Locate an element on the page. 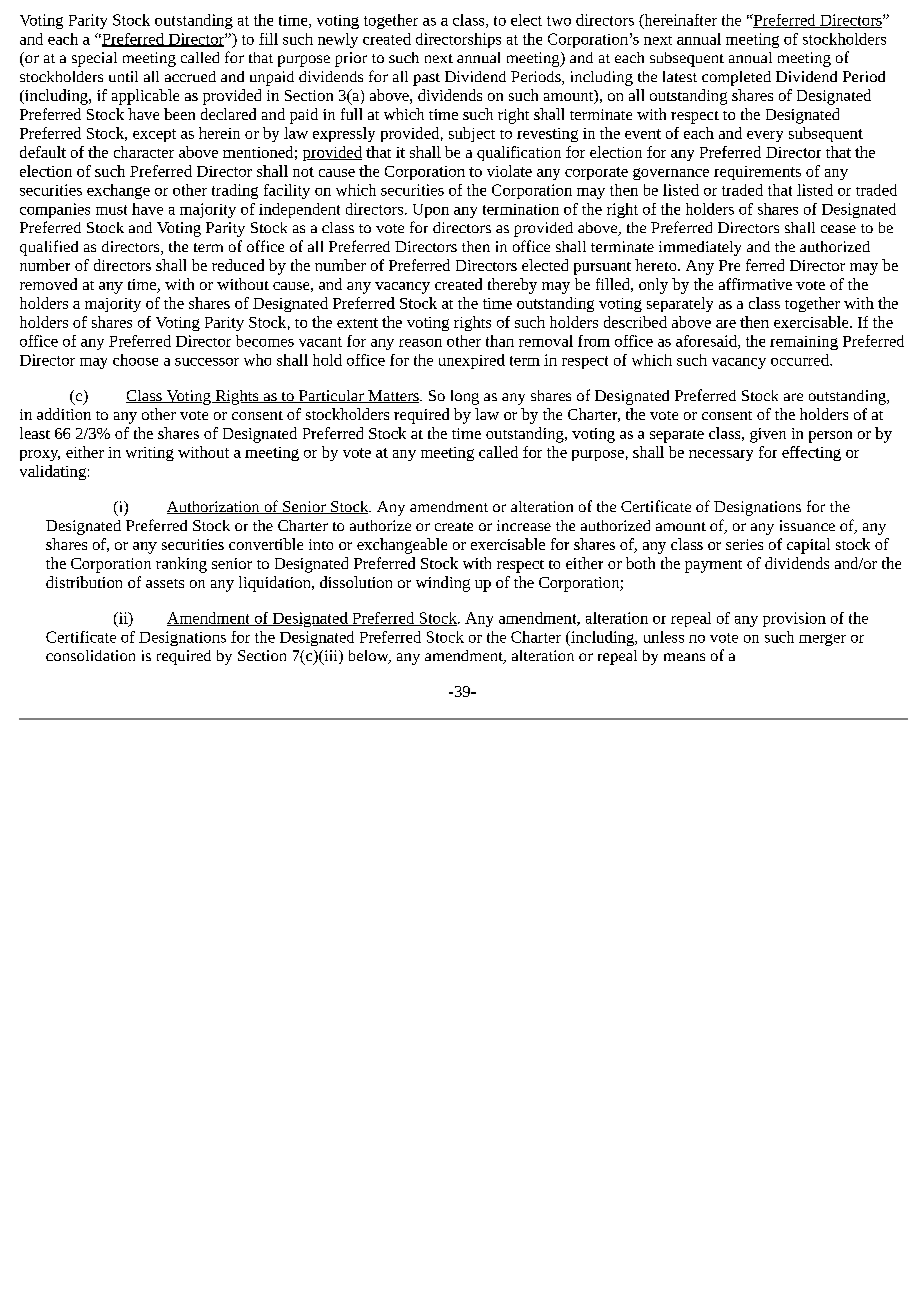 Image resolution: width=924 pixels, height=1308 pixels. long is located at coordinates (465, 397).
